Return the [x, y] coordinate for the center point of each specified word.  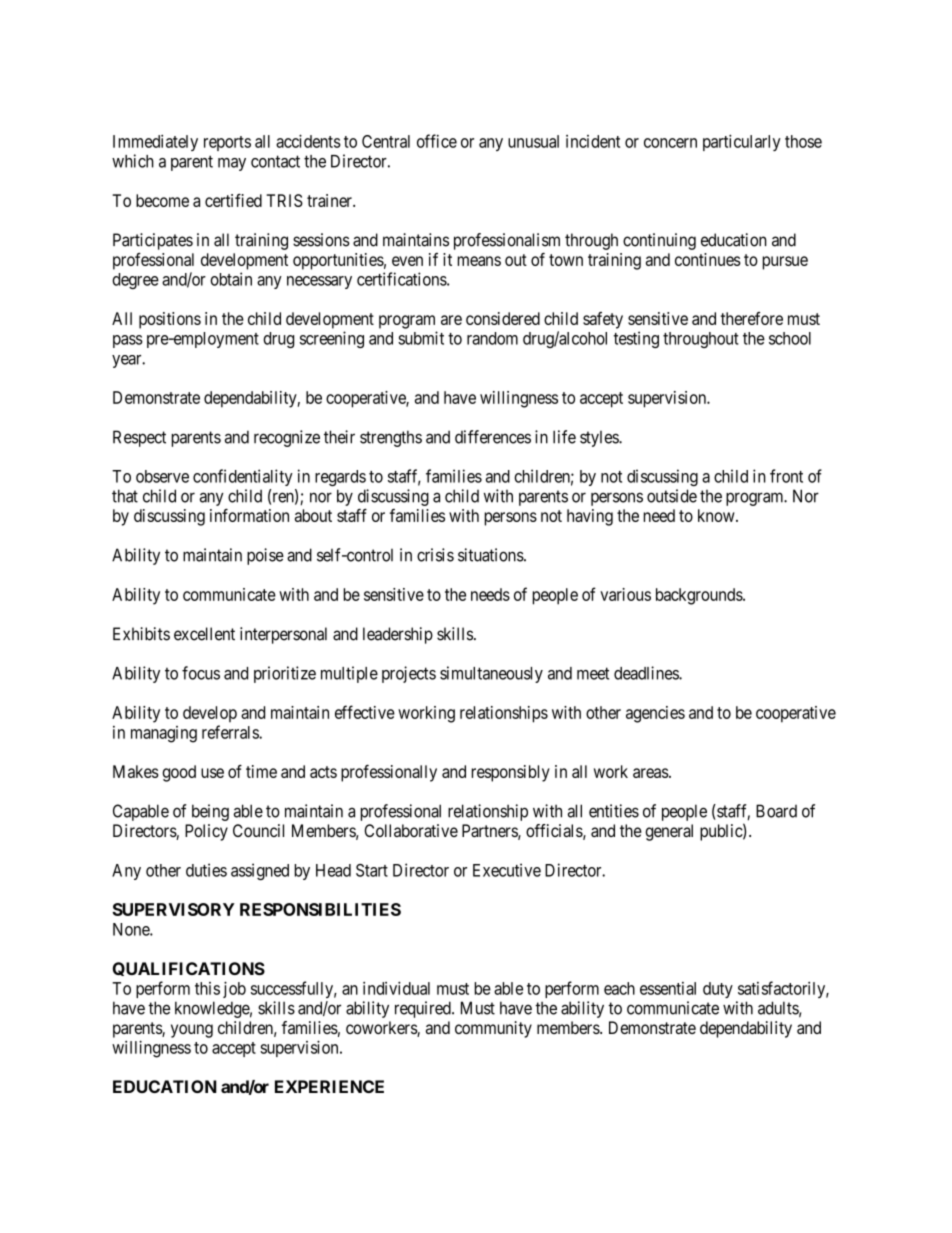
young [192, 1031]
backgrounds [700, 596]
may [232, 164]
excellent [204, 634]
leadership [398, 635]
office [437, 141]
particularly [742, 142]
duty [718, 990]
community [493, 1029]
